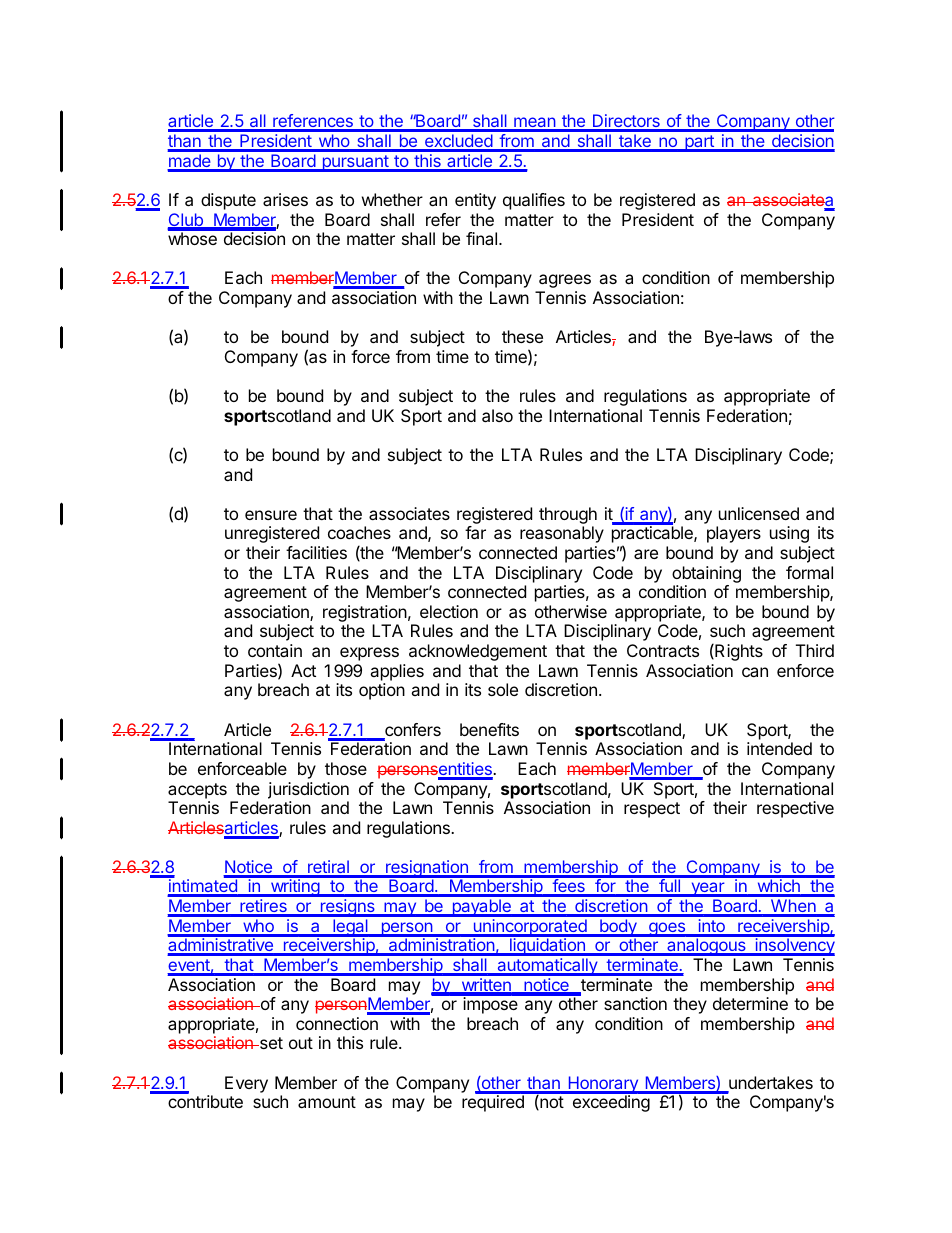  What do you see at coordinates (285, 199) in the screenshot?
I see `arises` at bounding box center [285, 199].
